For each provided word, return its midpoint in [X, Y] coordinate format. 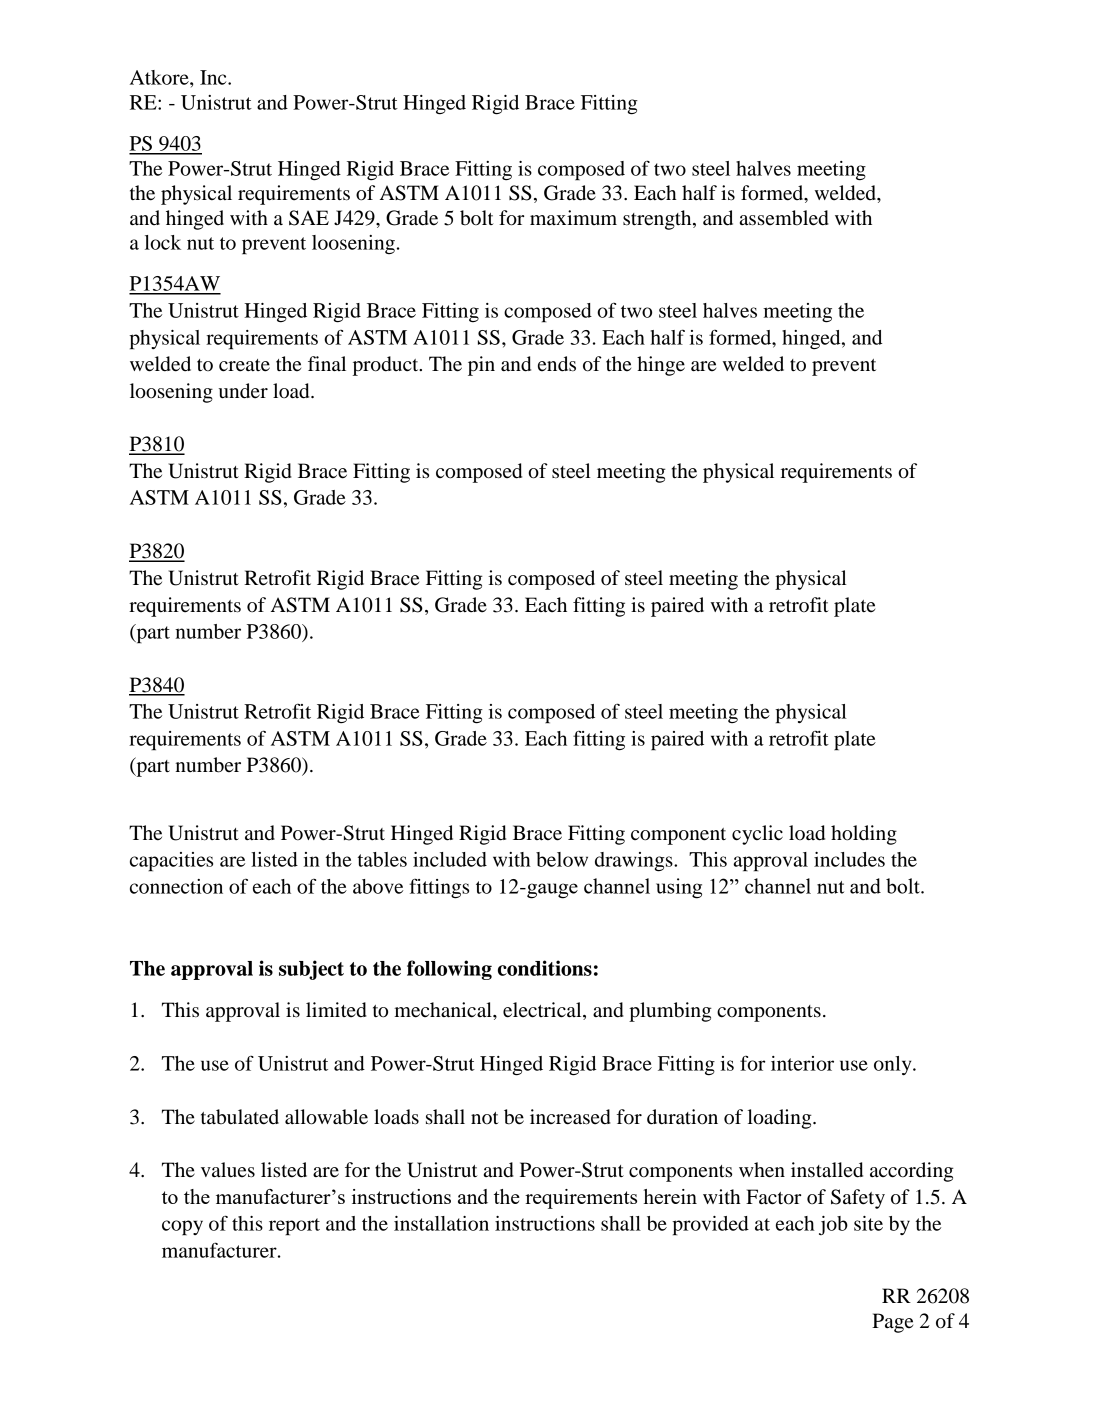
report [294, 1227]
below [562, 859]
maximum [573, 217]
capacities [171, 862]
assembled [784, 218]
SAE [309, 218]
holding [864, 835]
